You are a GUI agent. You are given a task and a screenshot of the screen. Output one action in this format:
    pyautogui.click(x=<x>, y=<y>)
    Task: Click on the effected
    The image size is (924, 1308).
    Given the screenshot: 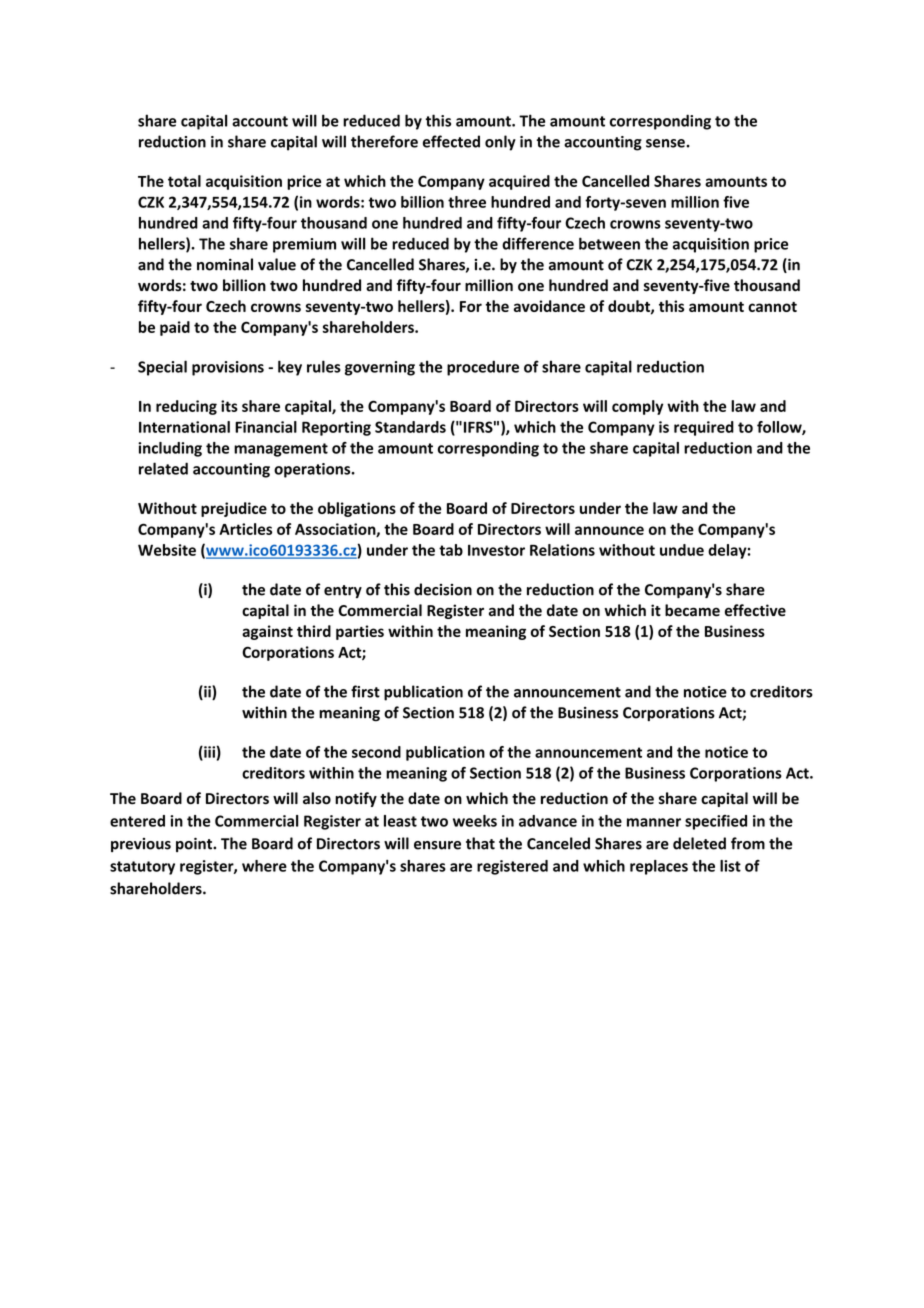 What is the action you would take?
    pyautogui.click(x=451, y=141)
